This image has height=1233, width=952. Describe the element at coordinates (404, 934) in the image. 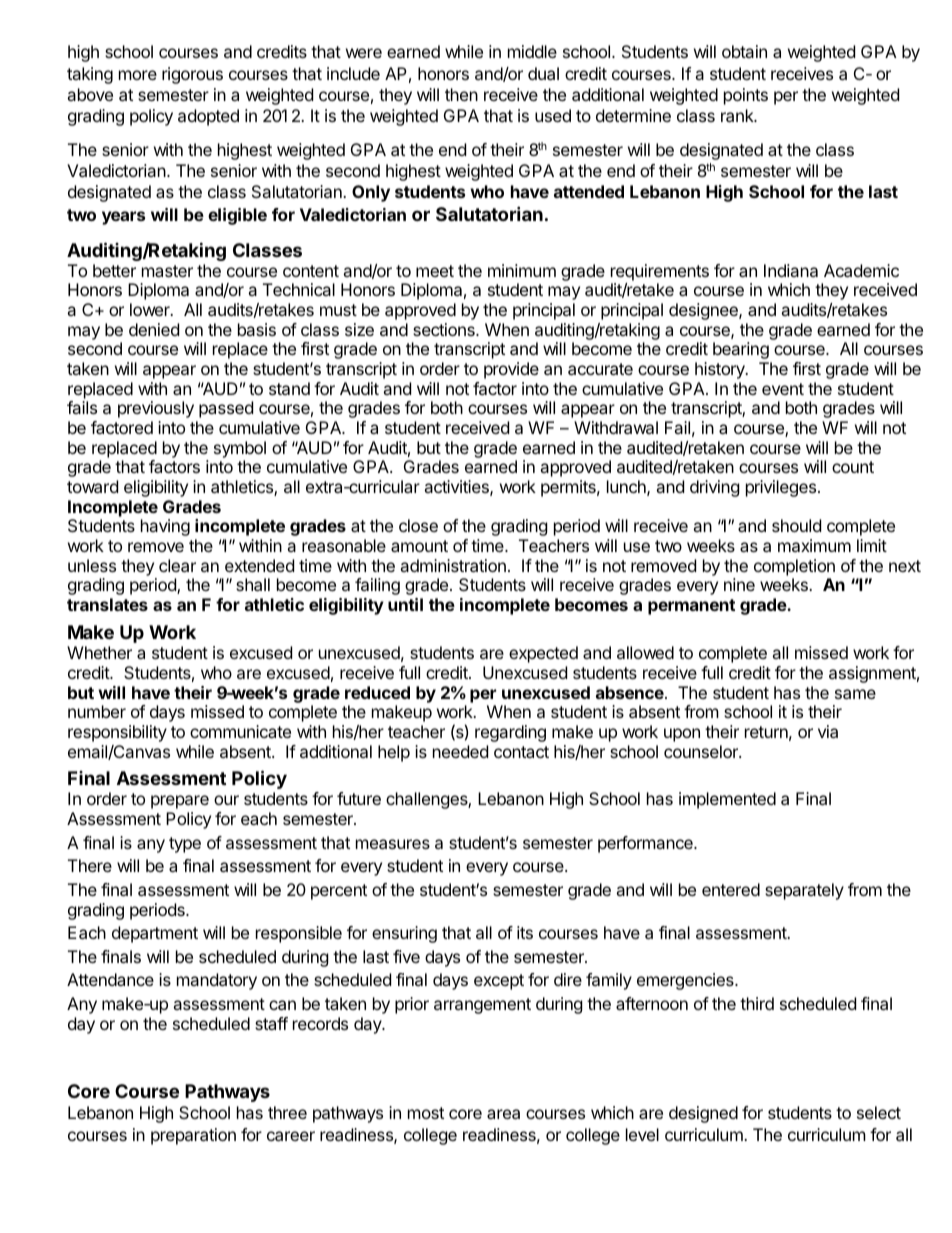

I see `ensuring` at that location.
